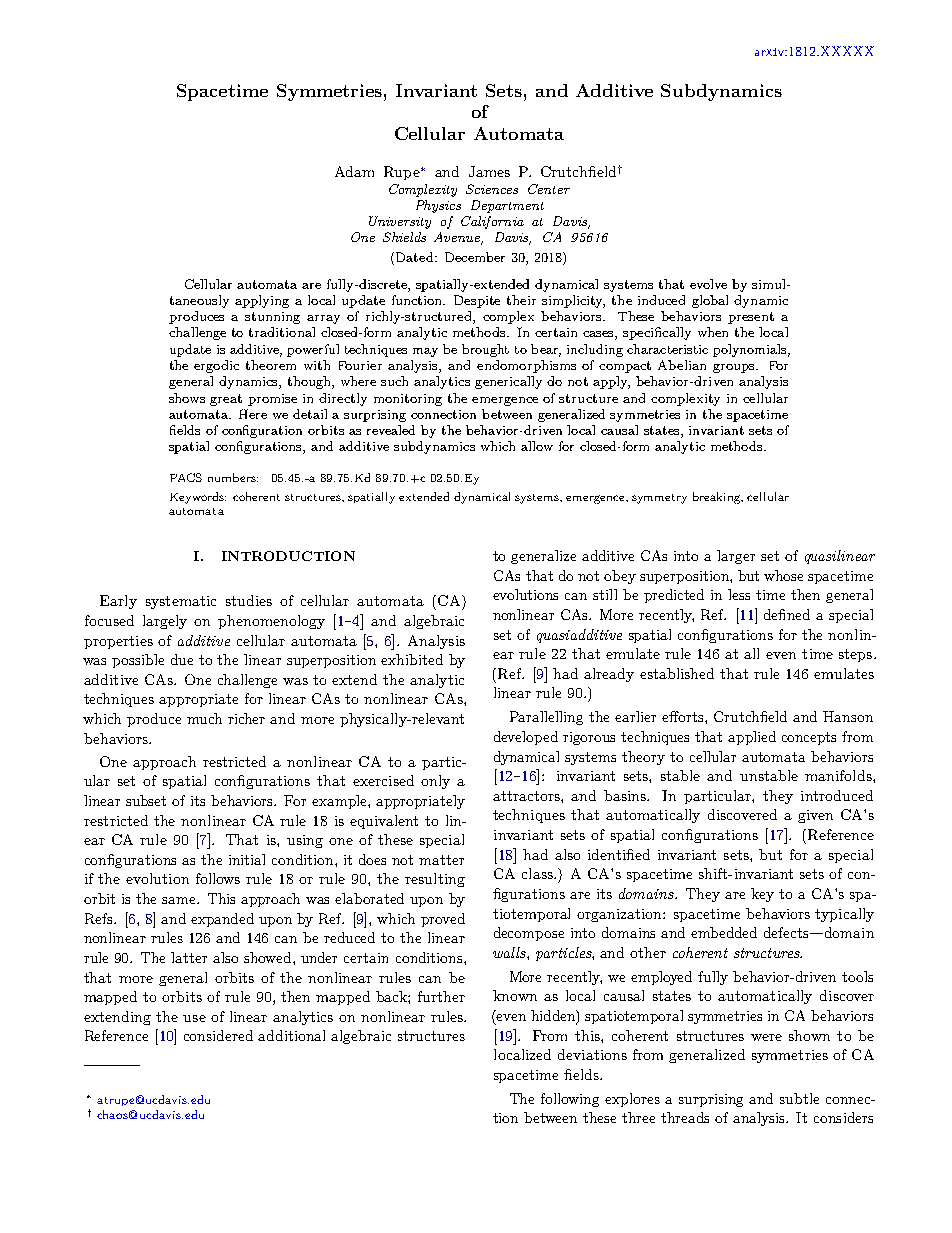  Describe the element at coordinates (181, 602) in the screenshot. I see `systematic` at that location.
